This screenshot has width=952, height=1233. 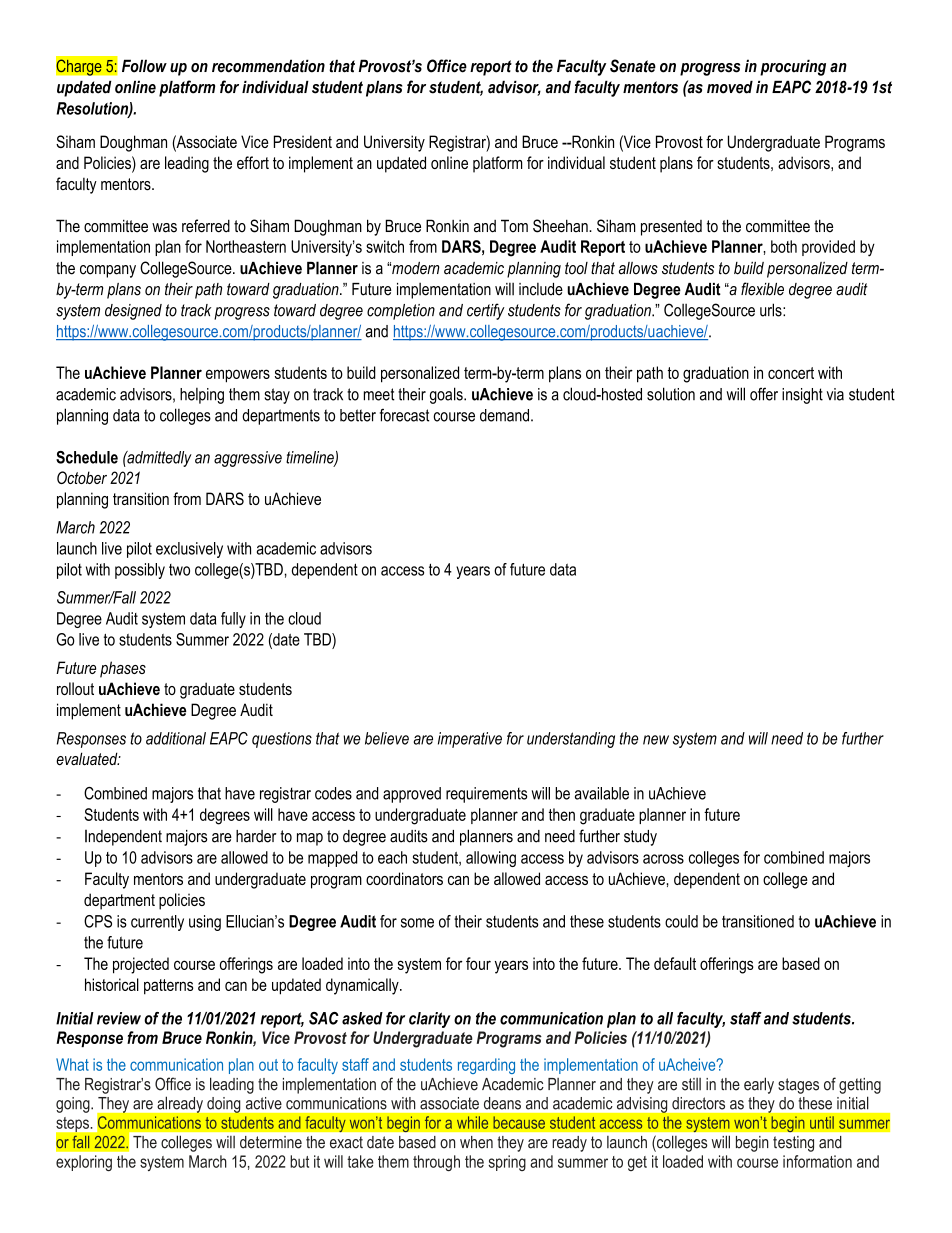 What do you see at coordinates (223, 1105) in the screenshot?
I see `doing` at bounding box center [223, 1105].
